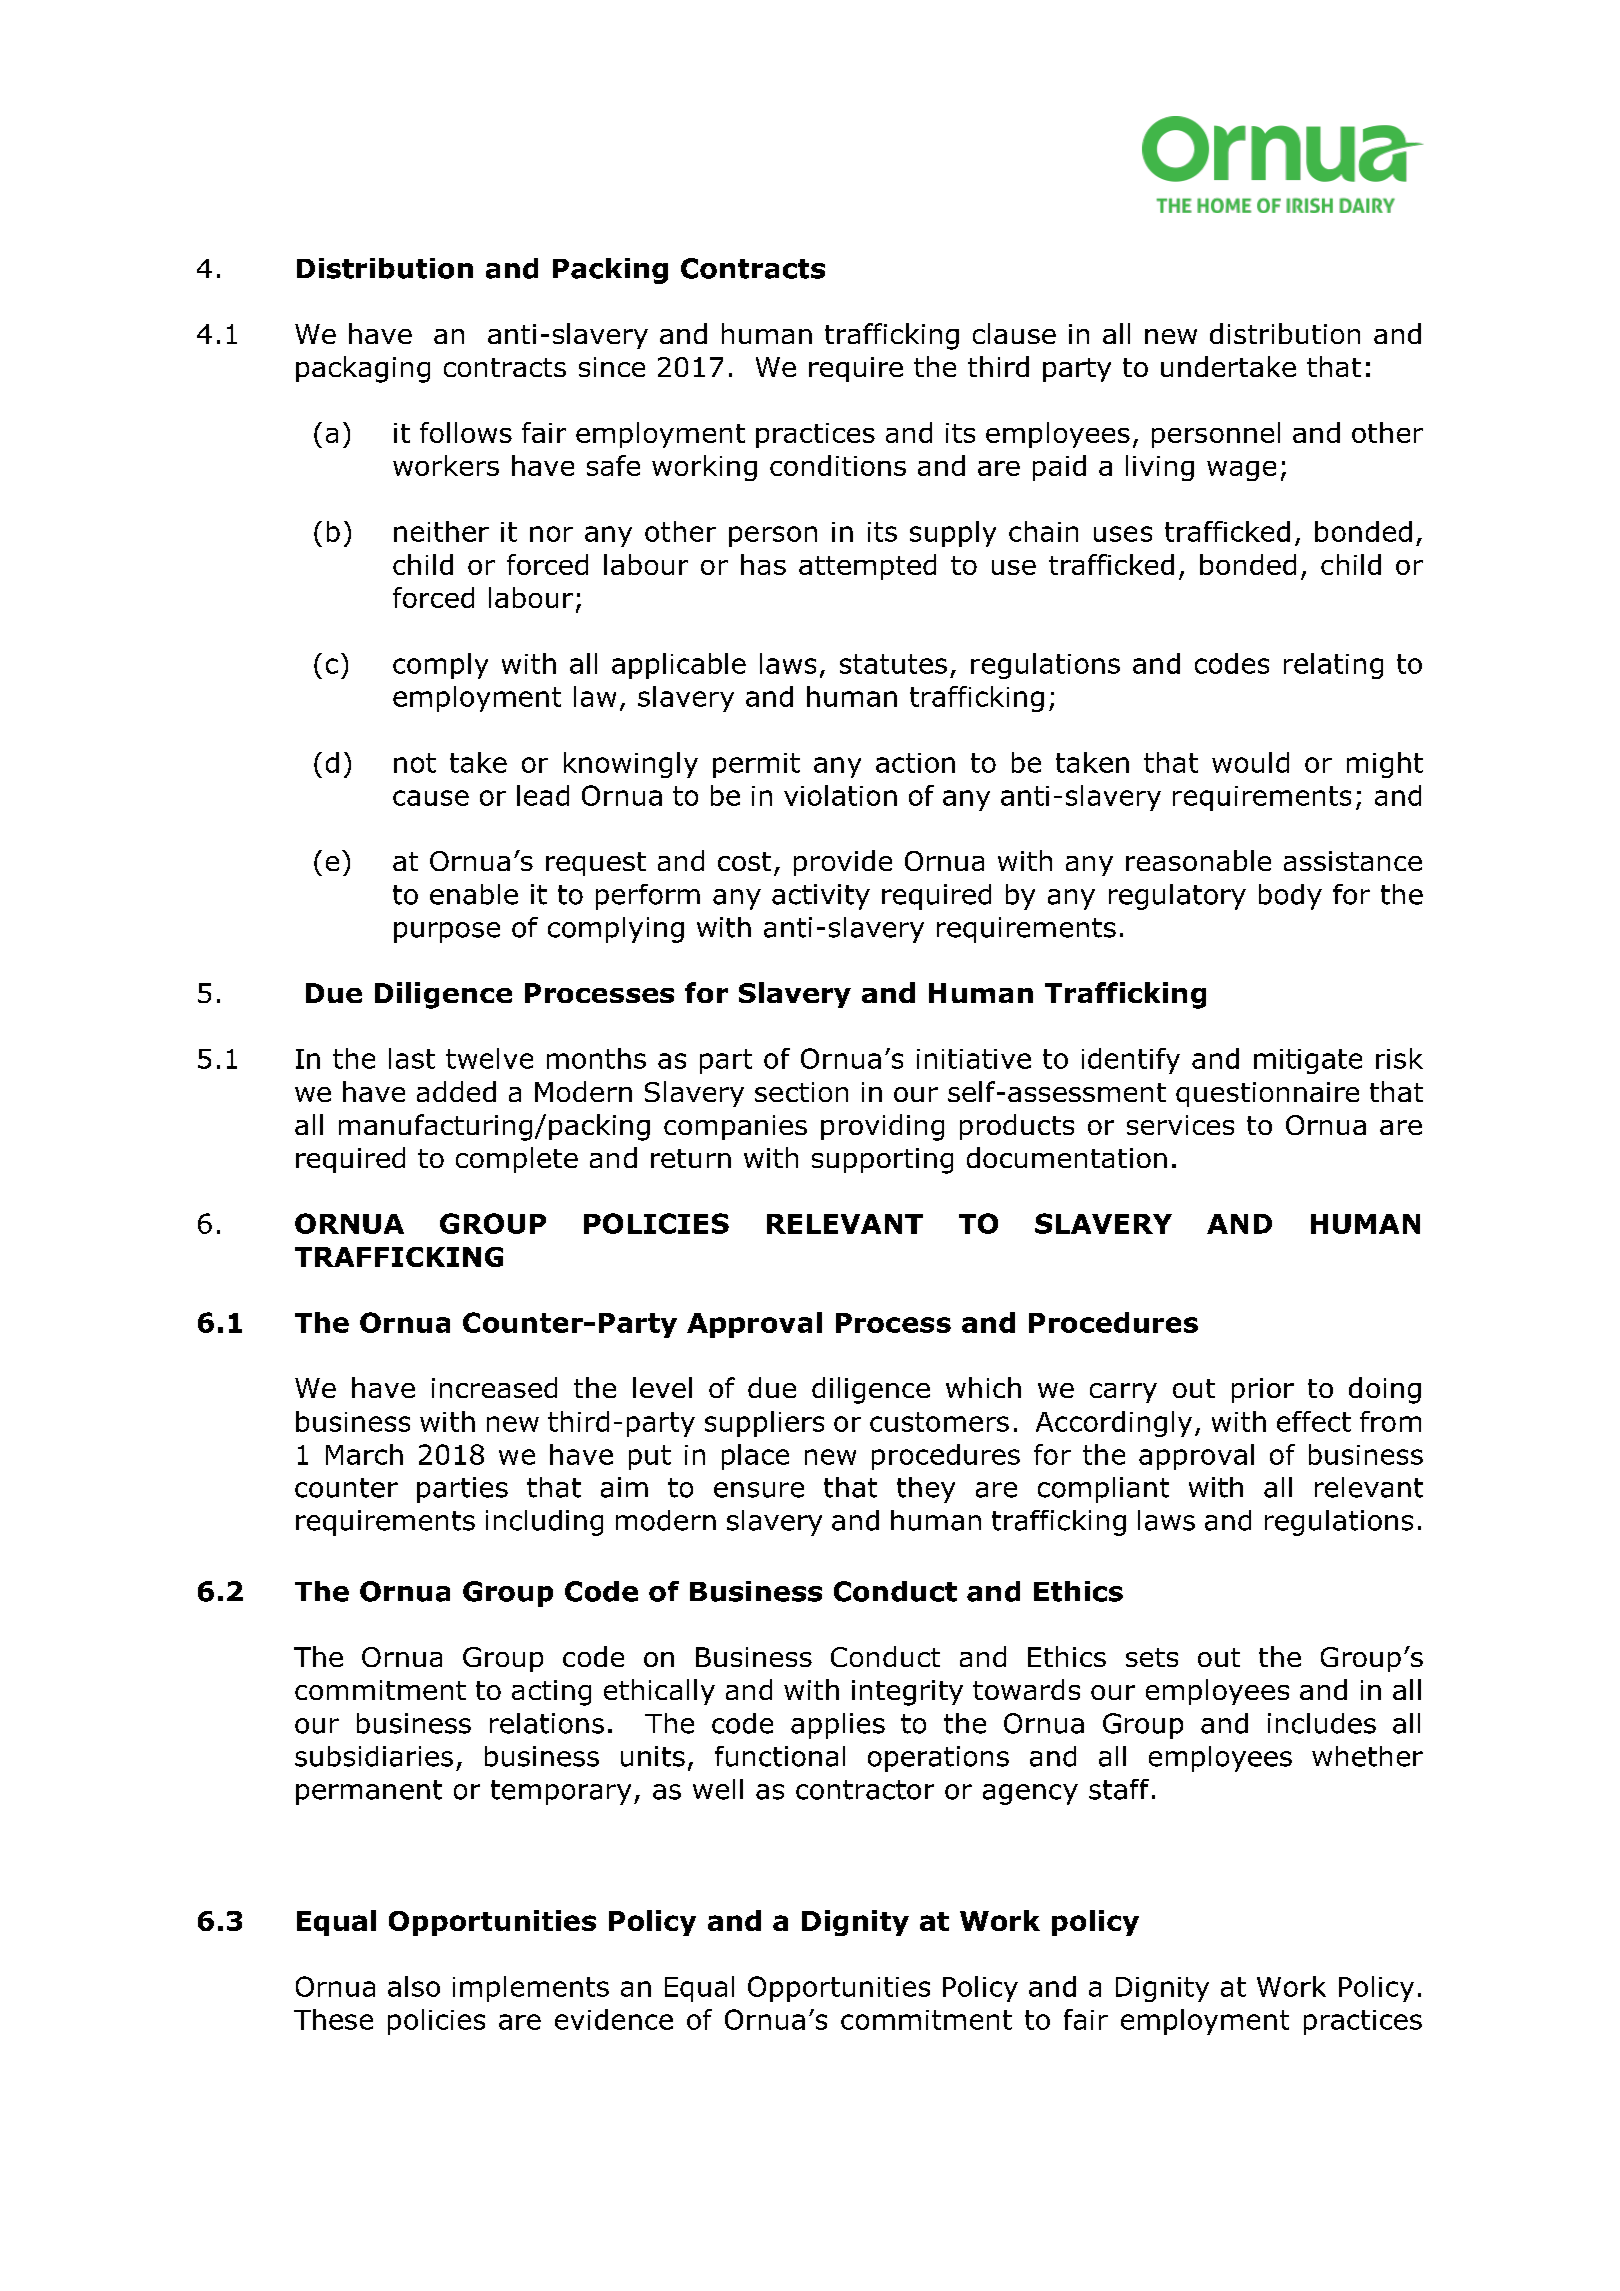 The width and height of the screenshot is (1620, 2291). I want to click on supporting, so click(882, 1161).
